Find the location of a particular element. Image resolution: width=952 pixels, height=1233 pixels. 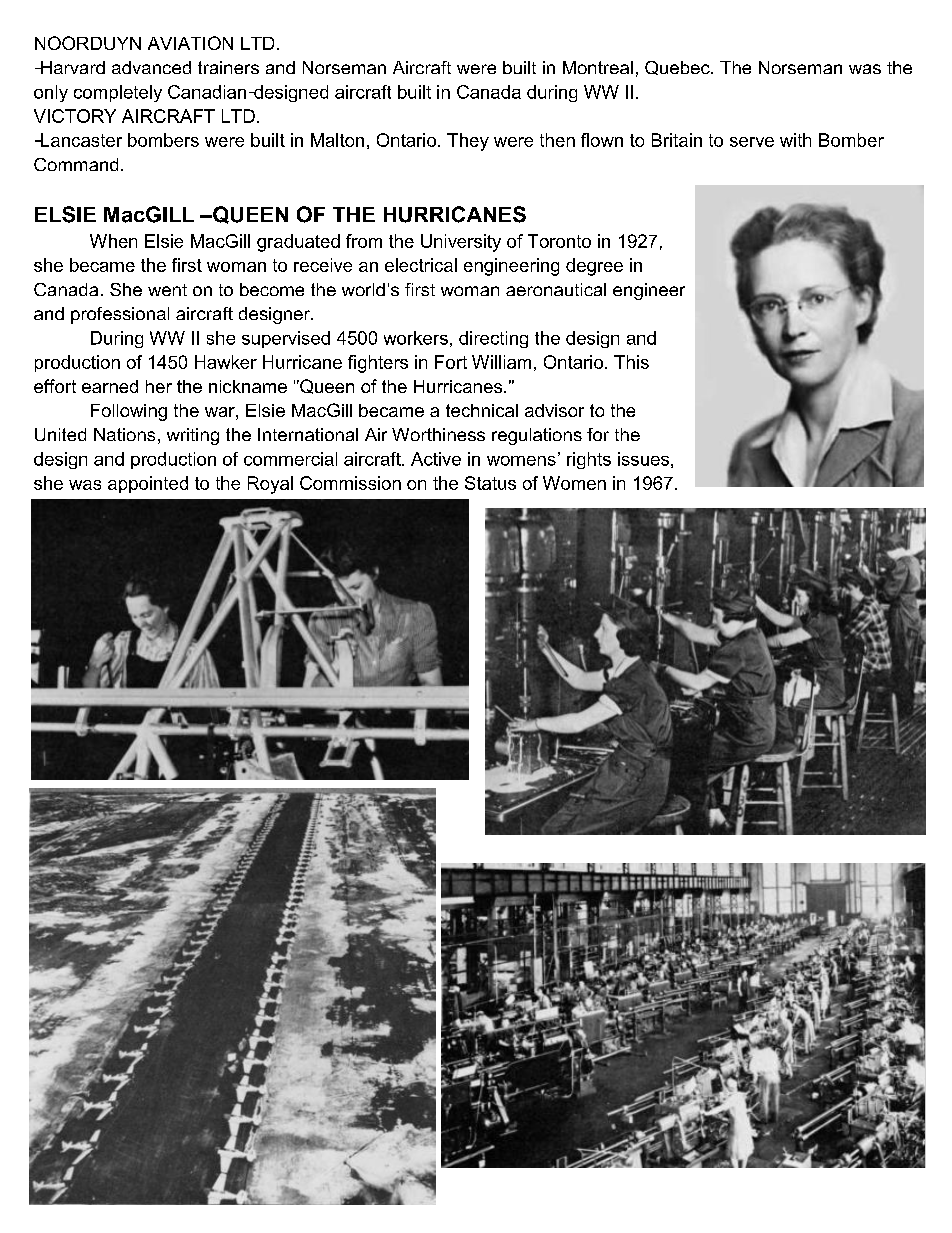

degree is located at coordinates (594, 267).
